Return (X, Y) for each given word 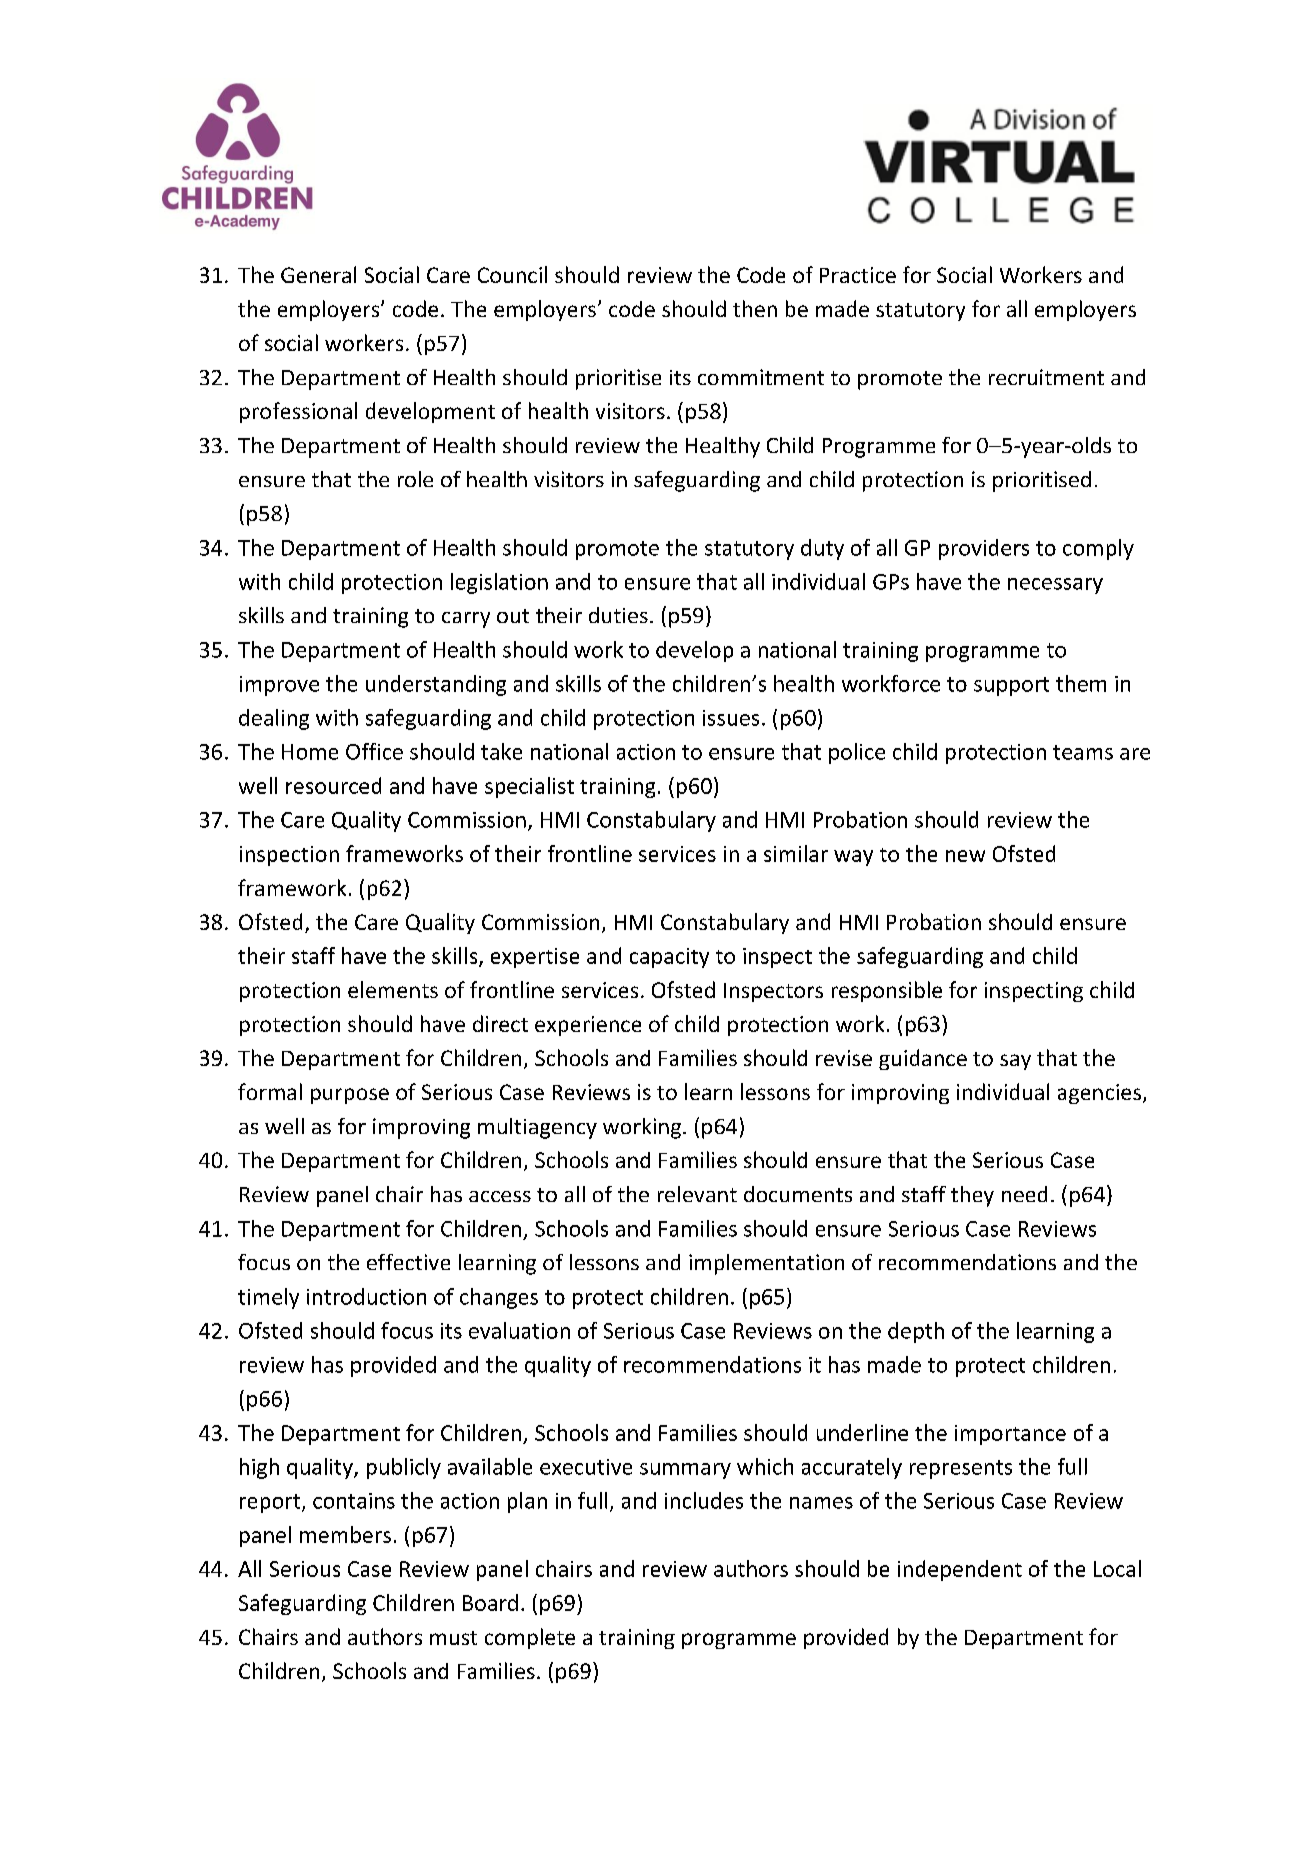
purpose (350, 1096)
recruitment (1046, 377)
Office (374, 751)
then (755, 308)
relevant (697, 1194)
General (318, 274)
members (345, 1534)
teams (1083, 752)
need (1024, 1194)
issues (731, 718)
